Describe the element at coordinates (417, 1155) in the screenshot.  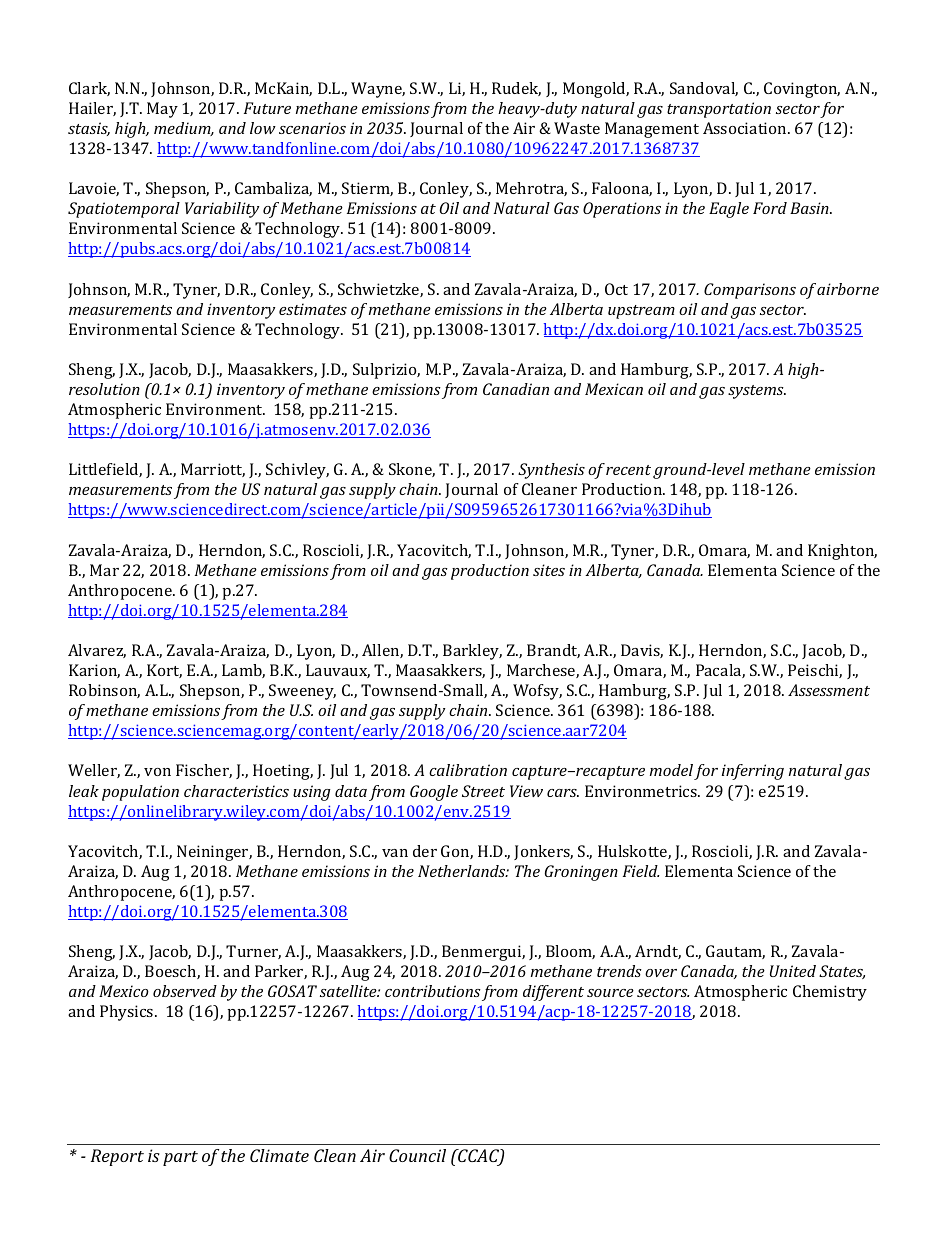
I see `Council` at that location.
